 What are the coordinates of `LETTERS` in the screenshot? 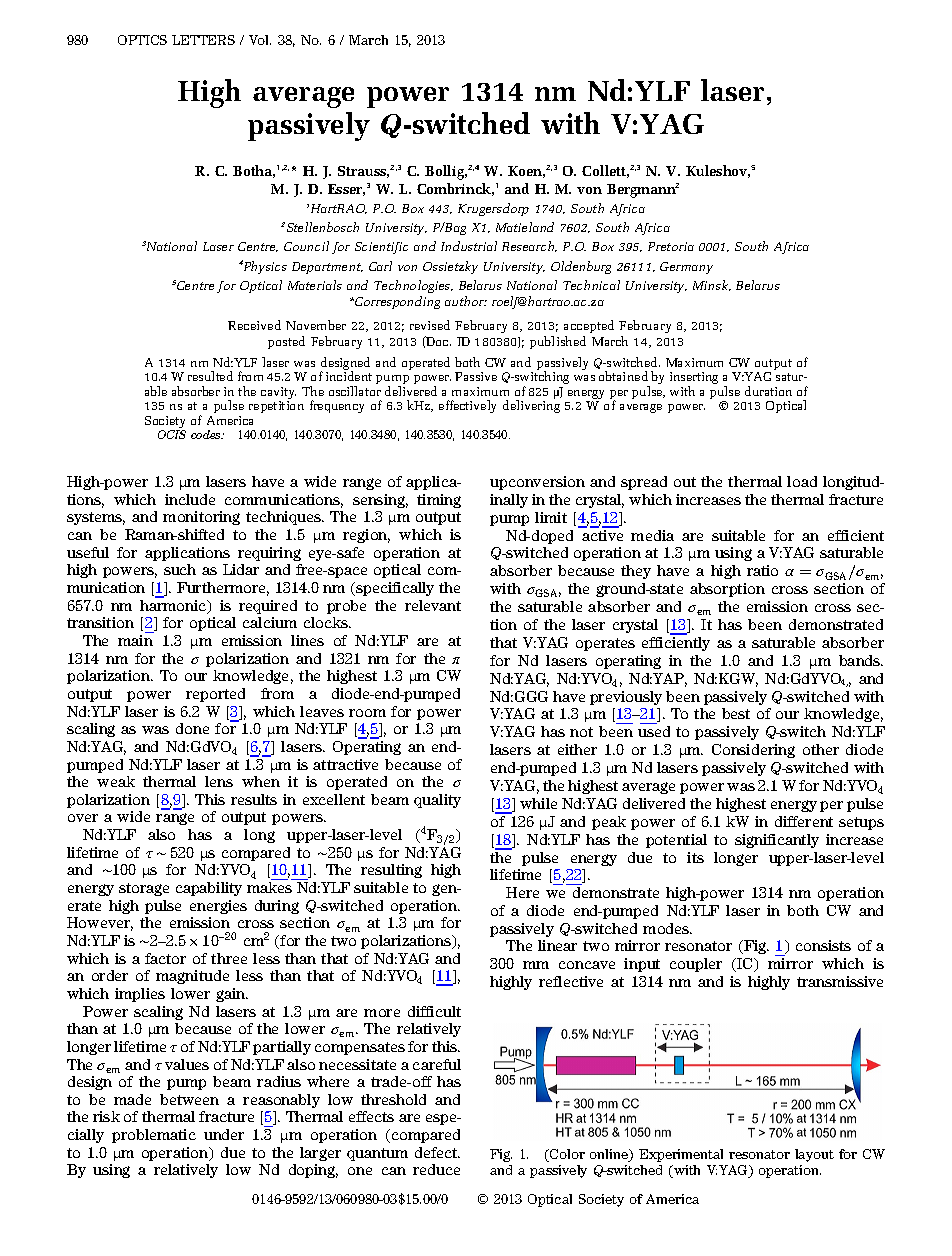 It's located at (203, 40).
